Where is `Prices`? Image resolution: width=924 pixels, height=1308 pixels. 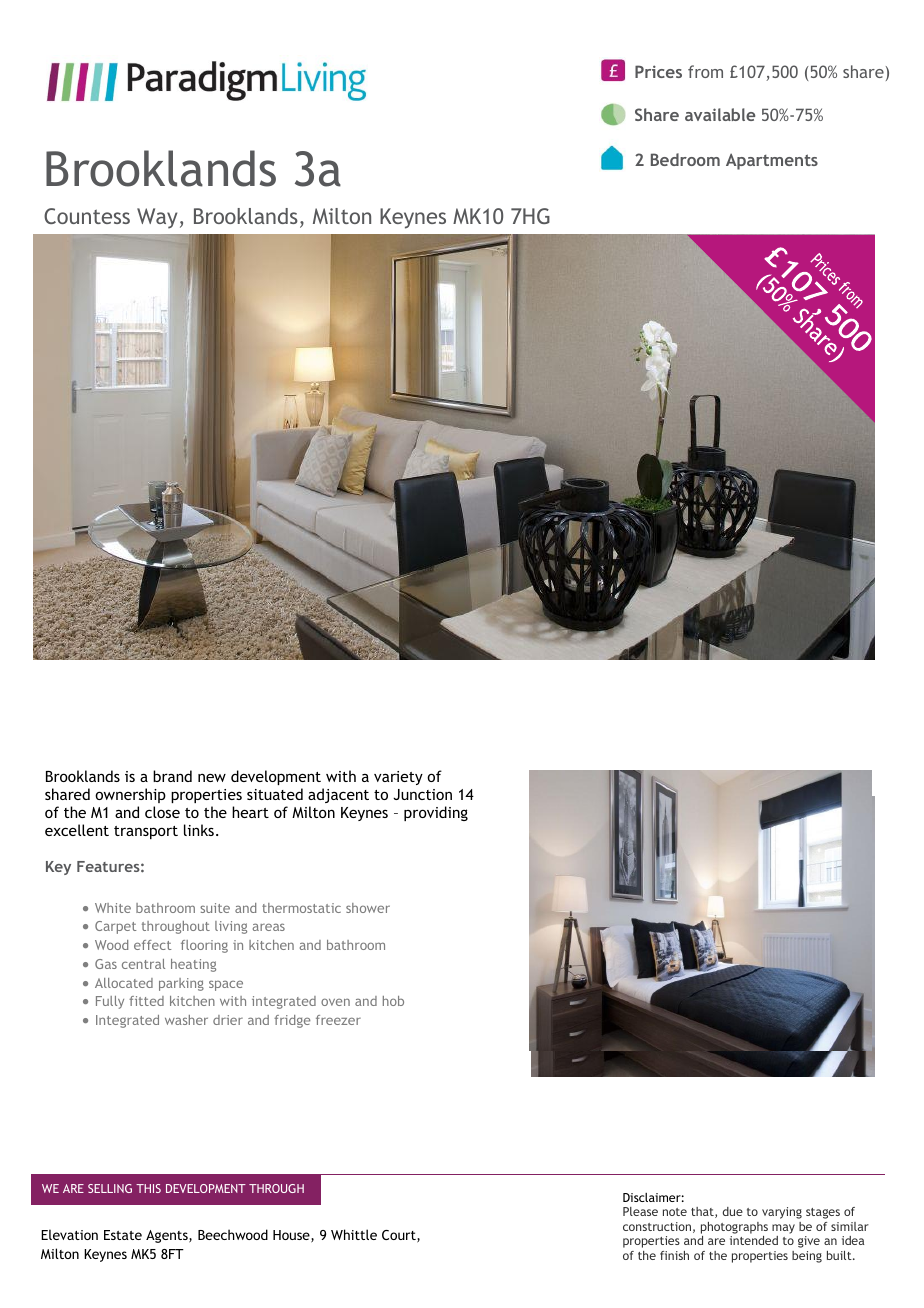
Prices is located at coordinates (658, 71).
